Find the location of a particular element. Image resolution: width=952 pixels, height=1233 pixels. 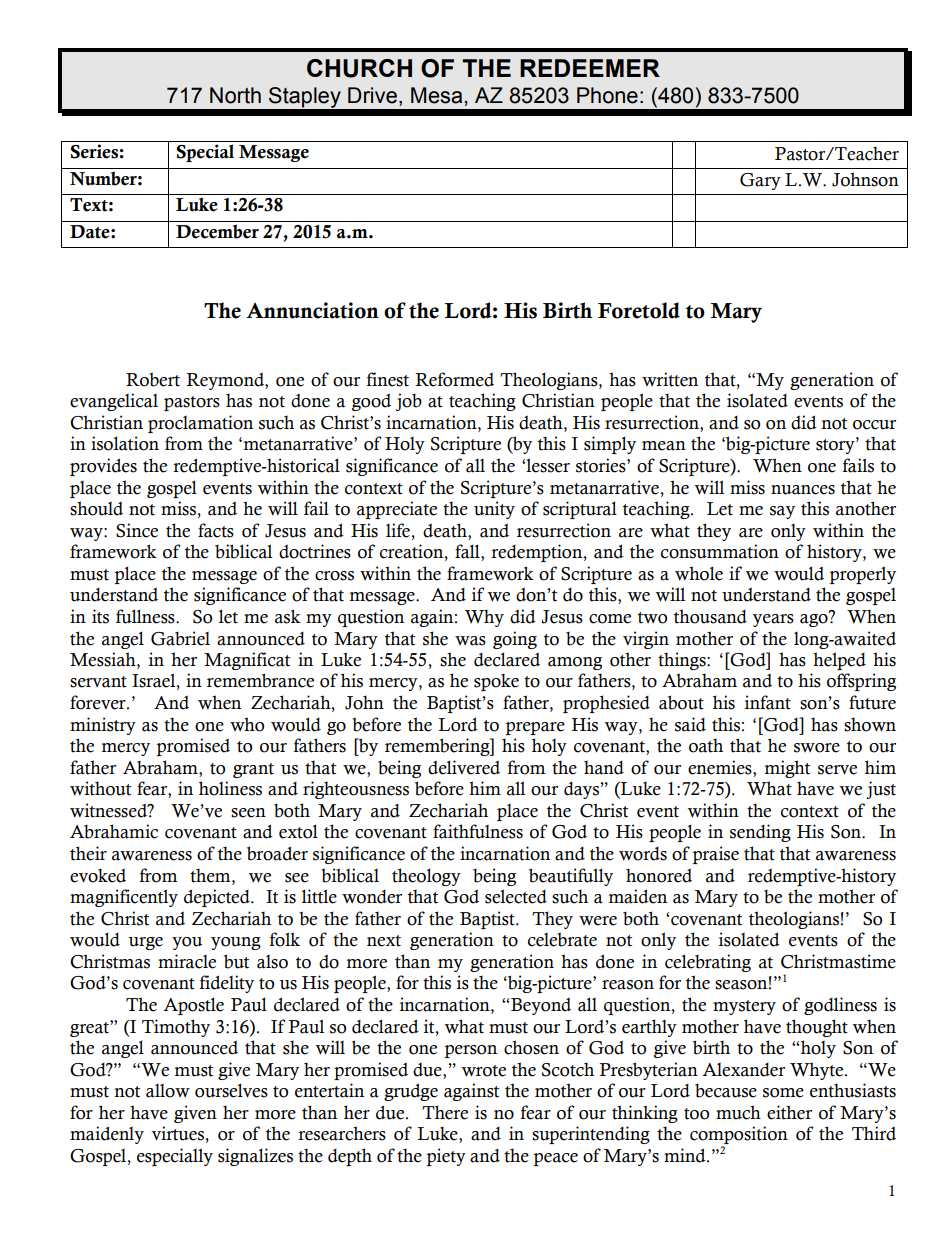

Mesa is located at coordinates (436, 95).
